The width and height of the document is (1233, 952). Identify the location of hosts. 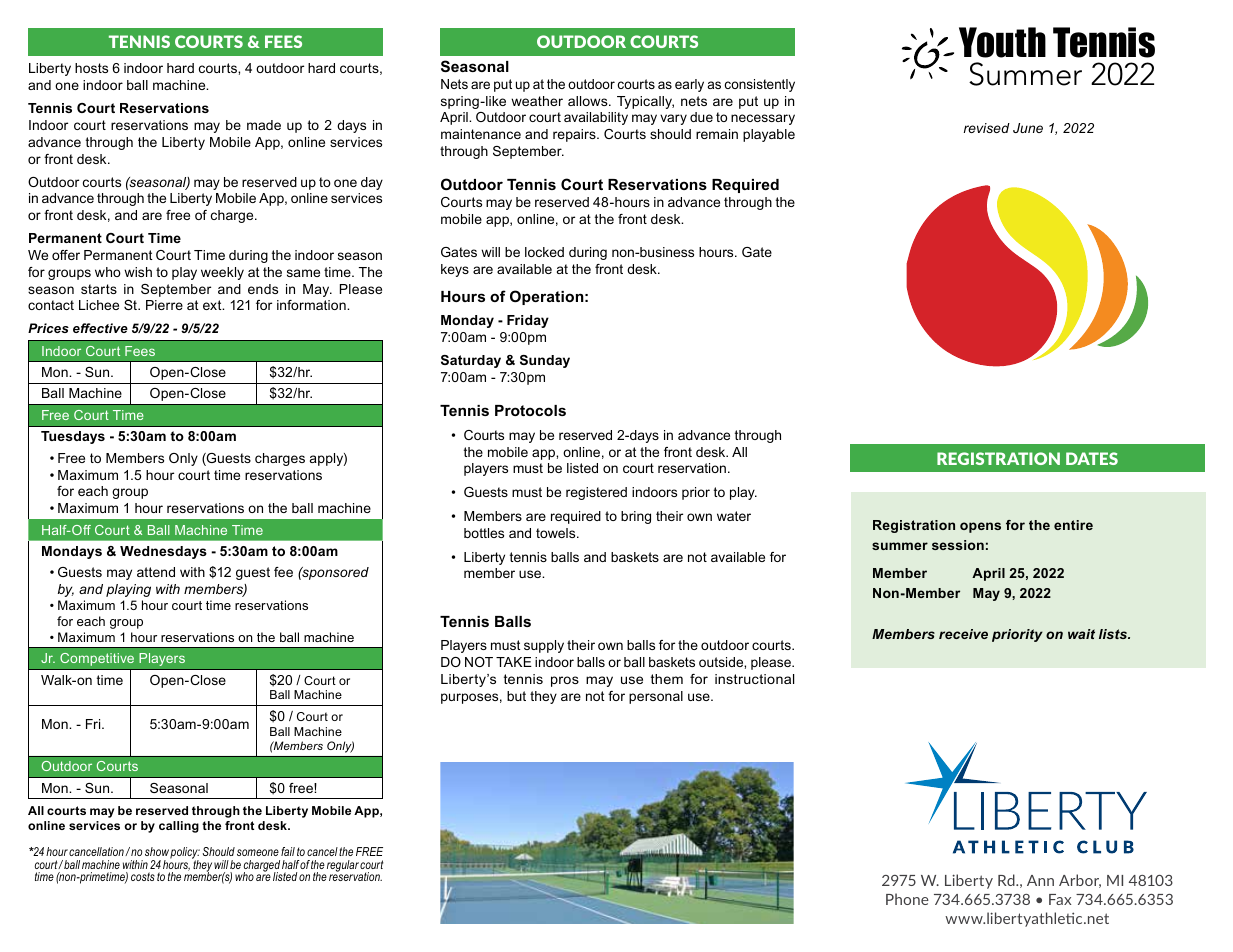
(91, 68).
